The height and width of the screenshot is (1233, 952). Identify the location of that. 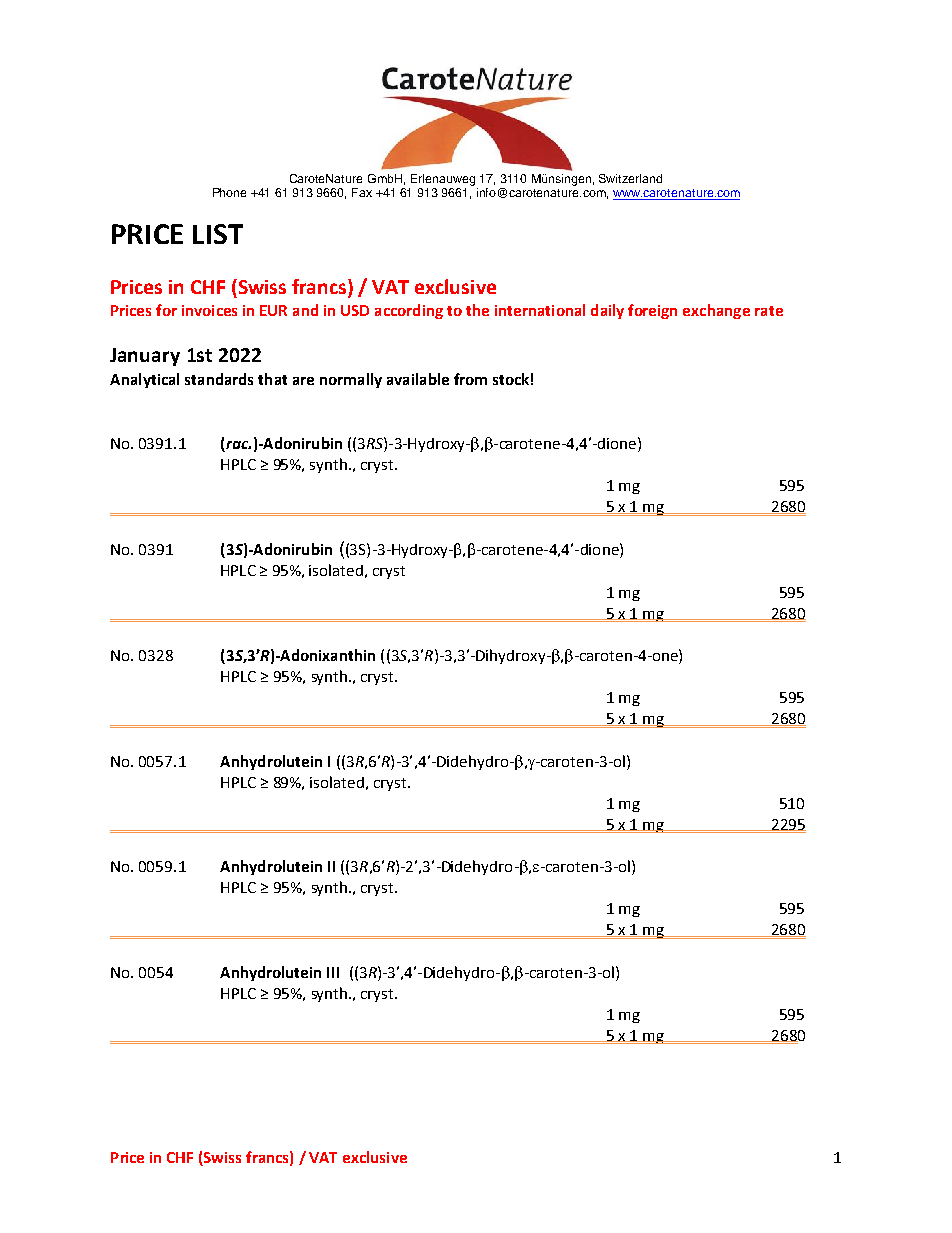
(272, 379).
